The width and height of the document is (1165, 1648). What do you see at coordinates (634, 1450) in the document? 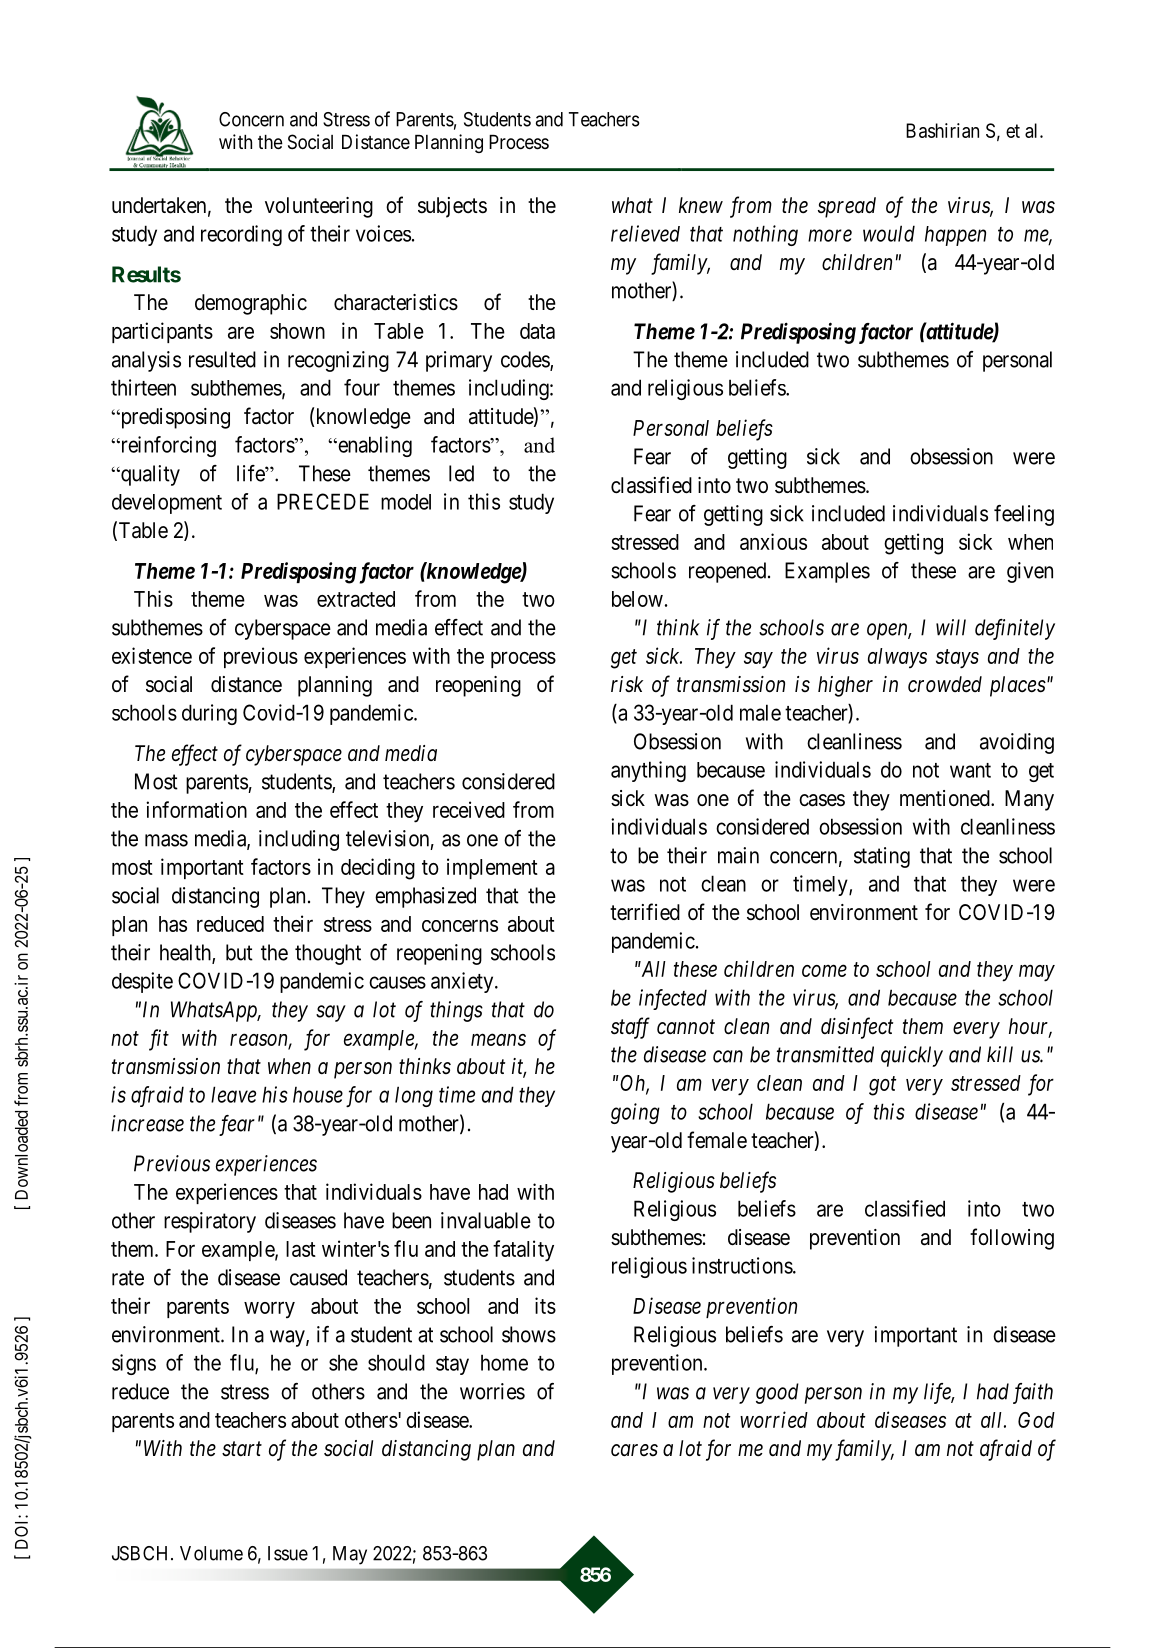
I see `cares` at bounding box center [634, 1450].
